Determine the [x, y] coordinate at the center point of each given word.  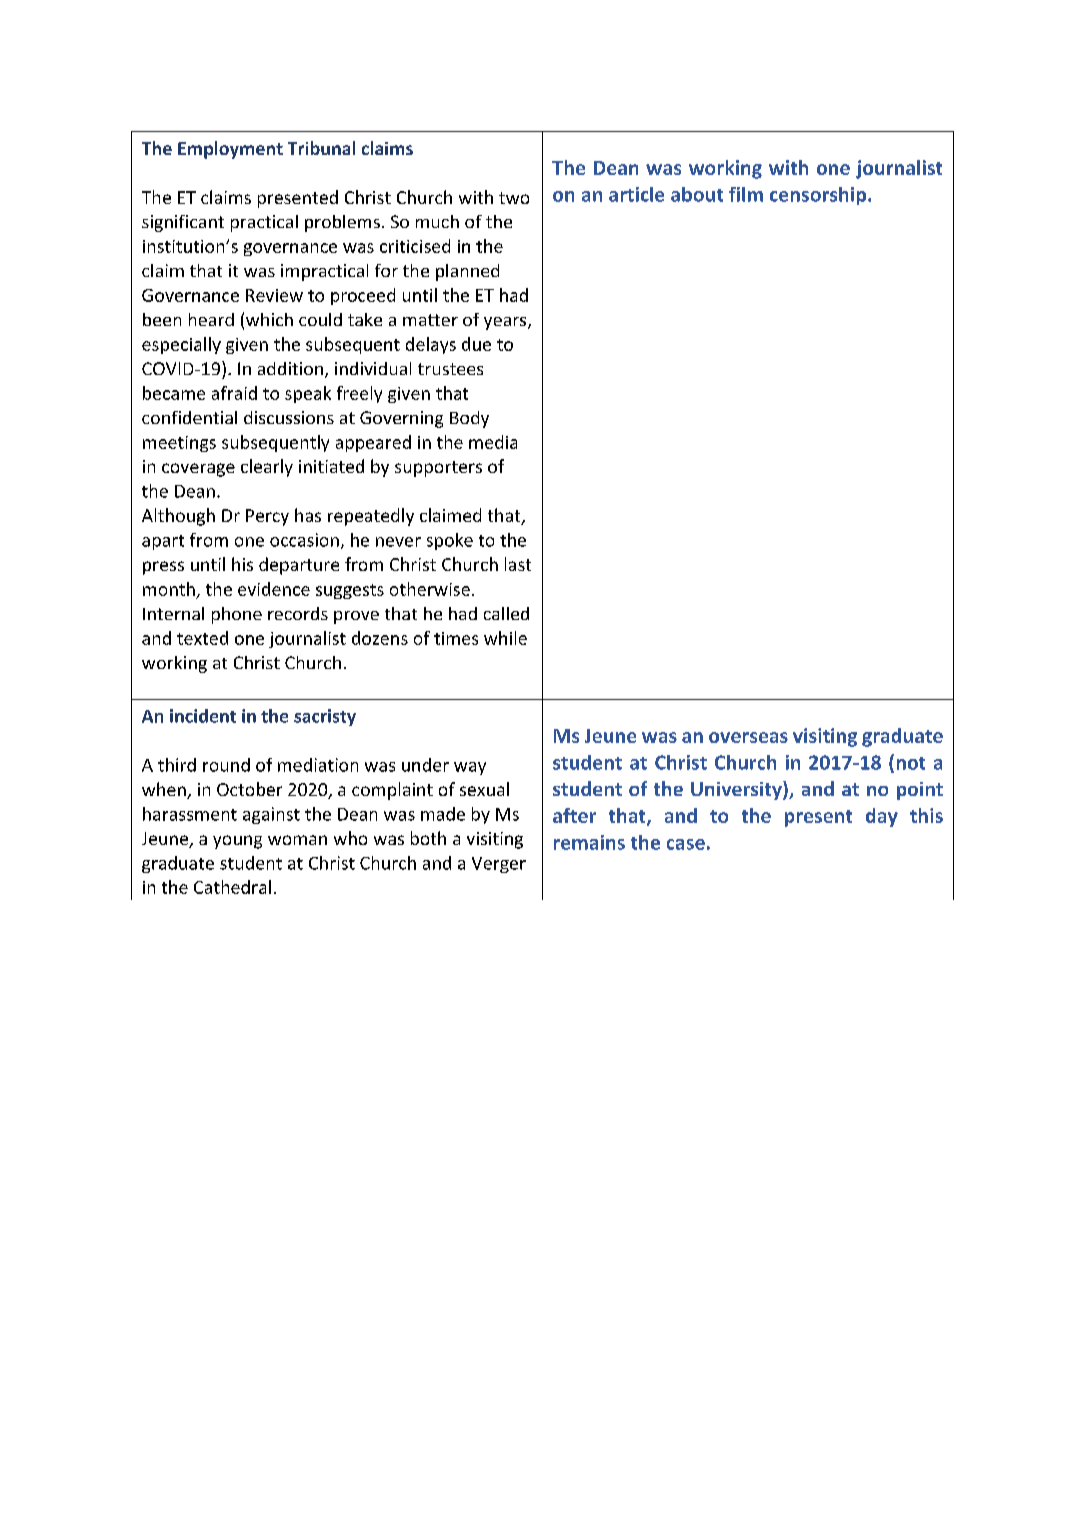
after [574, 815]
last [518, 564]
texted [202, 638]
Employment [230, 150]
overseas [748, 737]
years [506, 323]
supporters [438, 469]
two [514, 198]
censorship [819, 196]
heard [211, 319]
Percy [267, 517]
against [271, 815]
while [505, 638]
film [746, 194]
